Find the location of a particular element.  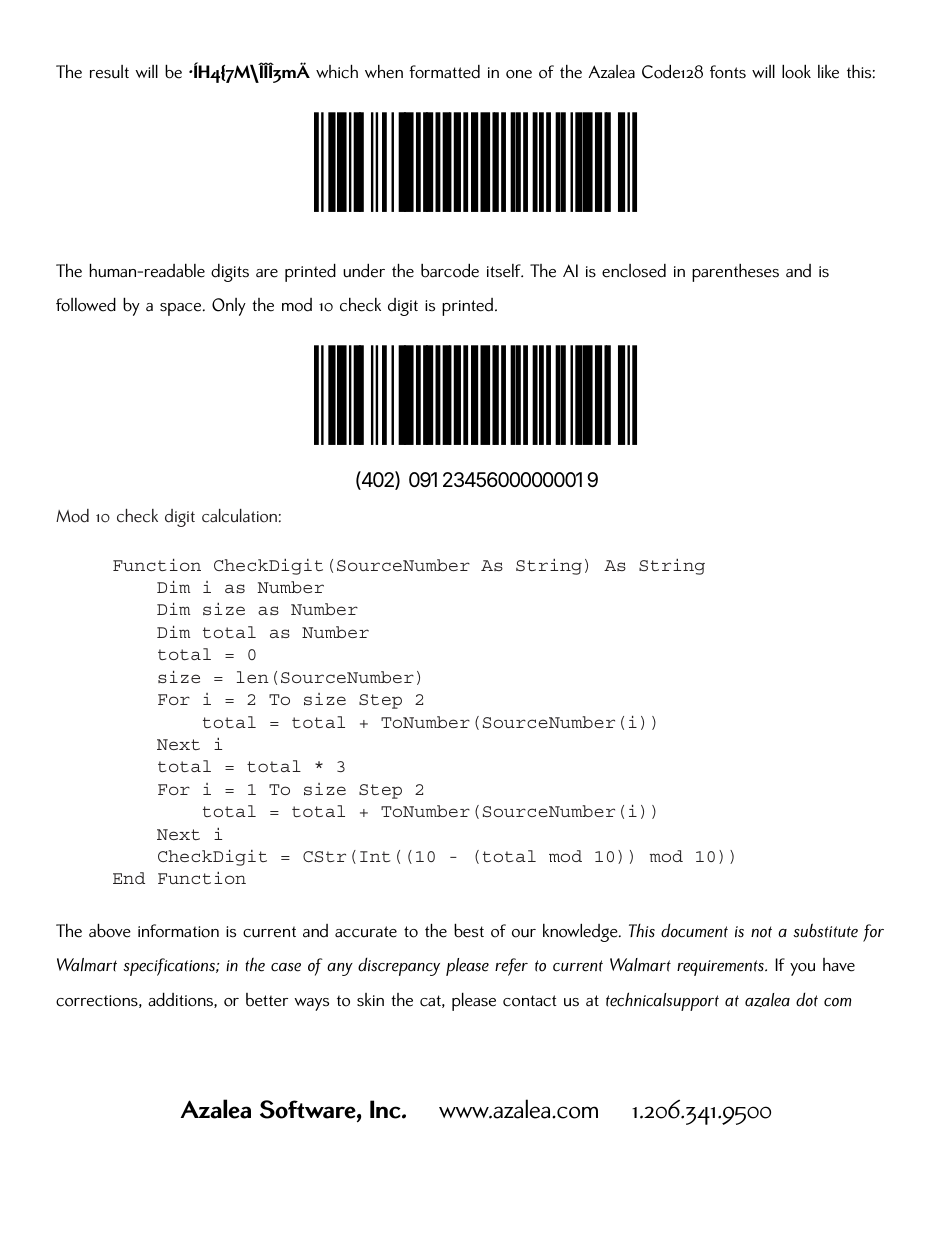

formatted is located at coordinates (444, 72).
